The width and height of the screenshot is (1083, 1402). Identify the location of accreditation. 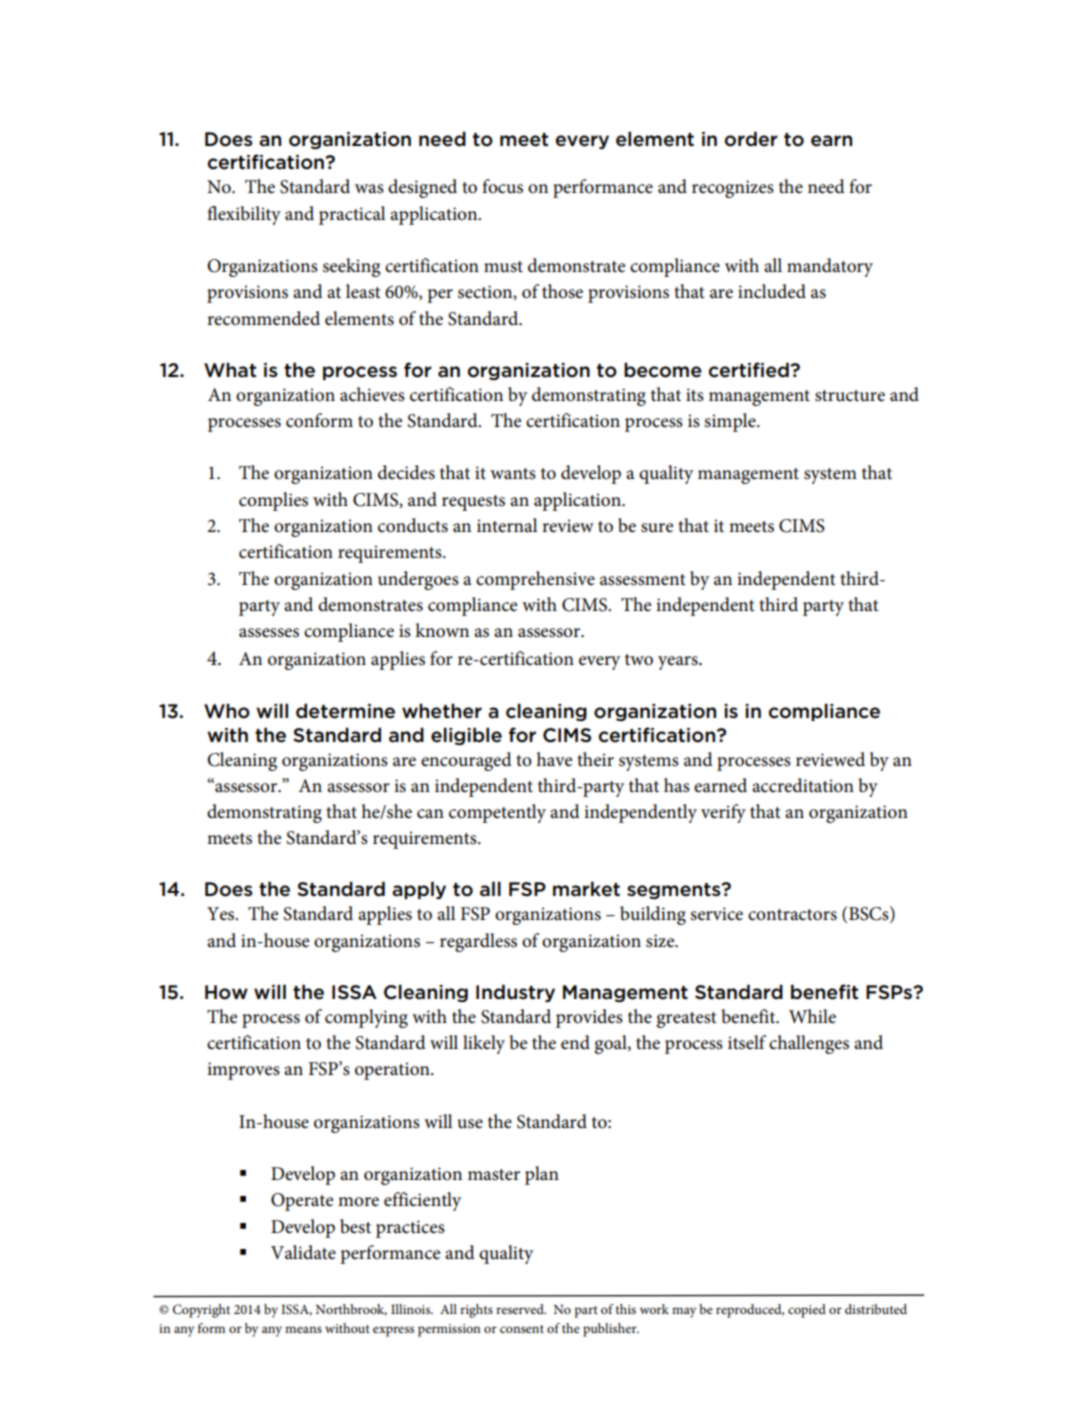
(803, 785).
